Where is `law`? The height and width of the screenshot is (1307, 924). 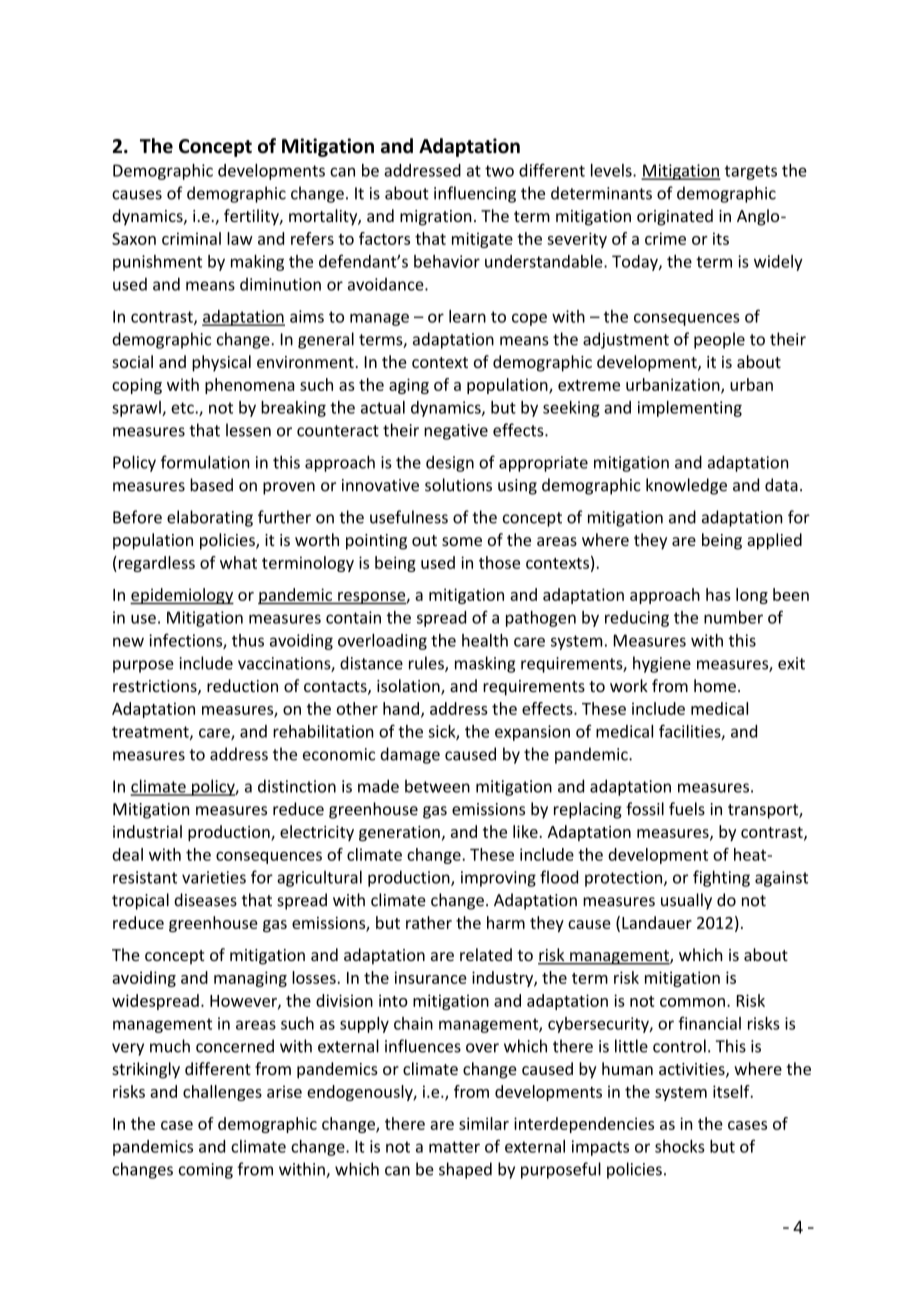 law is located at coordinates (240, 238).
